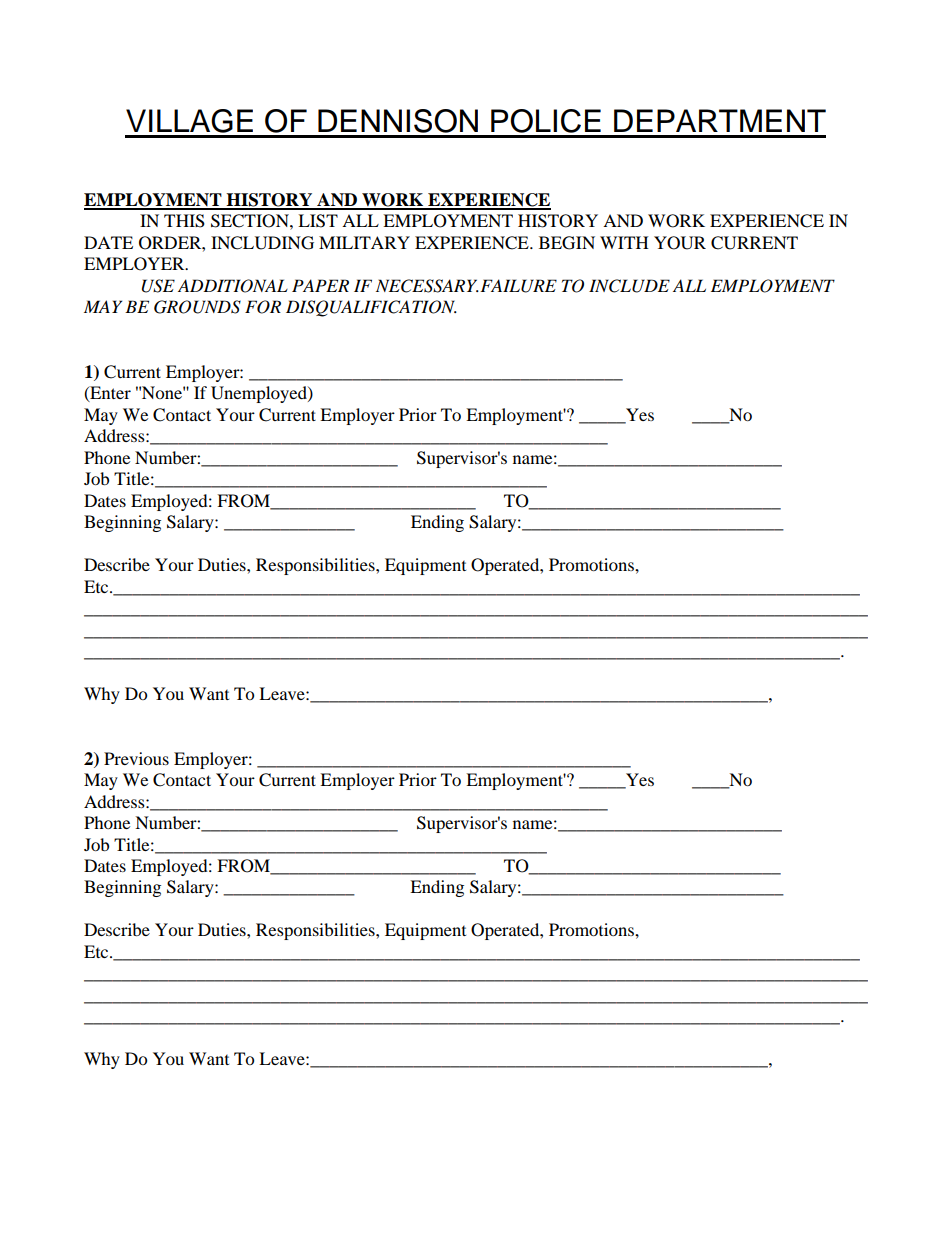 This image has height=1233, width=952. I want to click on Previous, so click(136, 758).
